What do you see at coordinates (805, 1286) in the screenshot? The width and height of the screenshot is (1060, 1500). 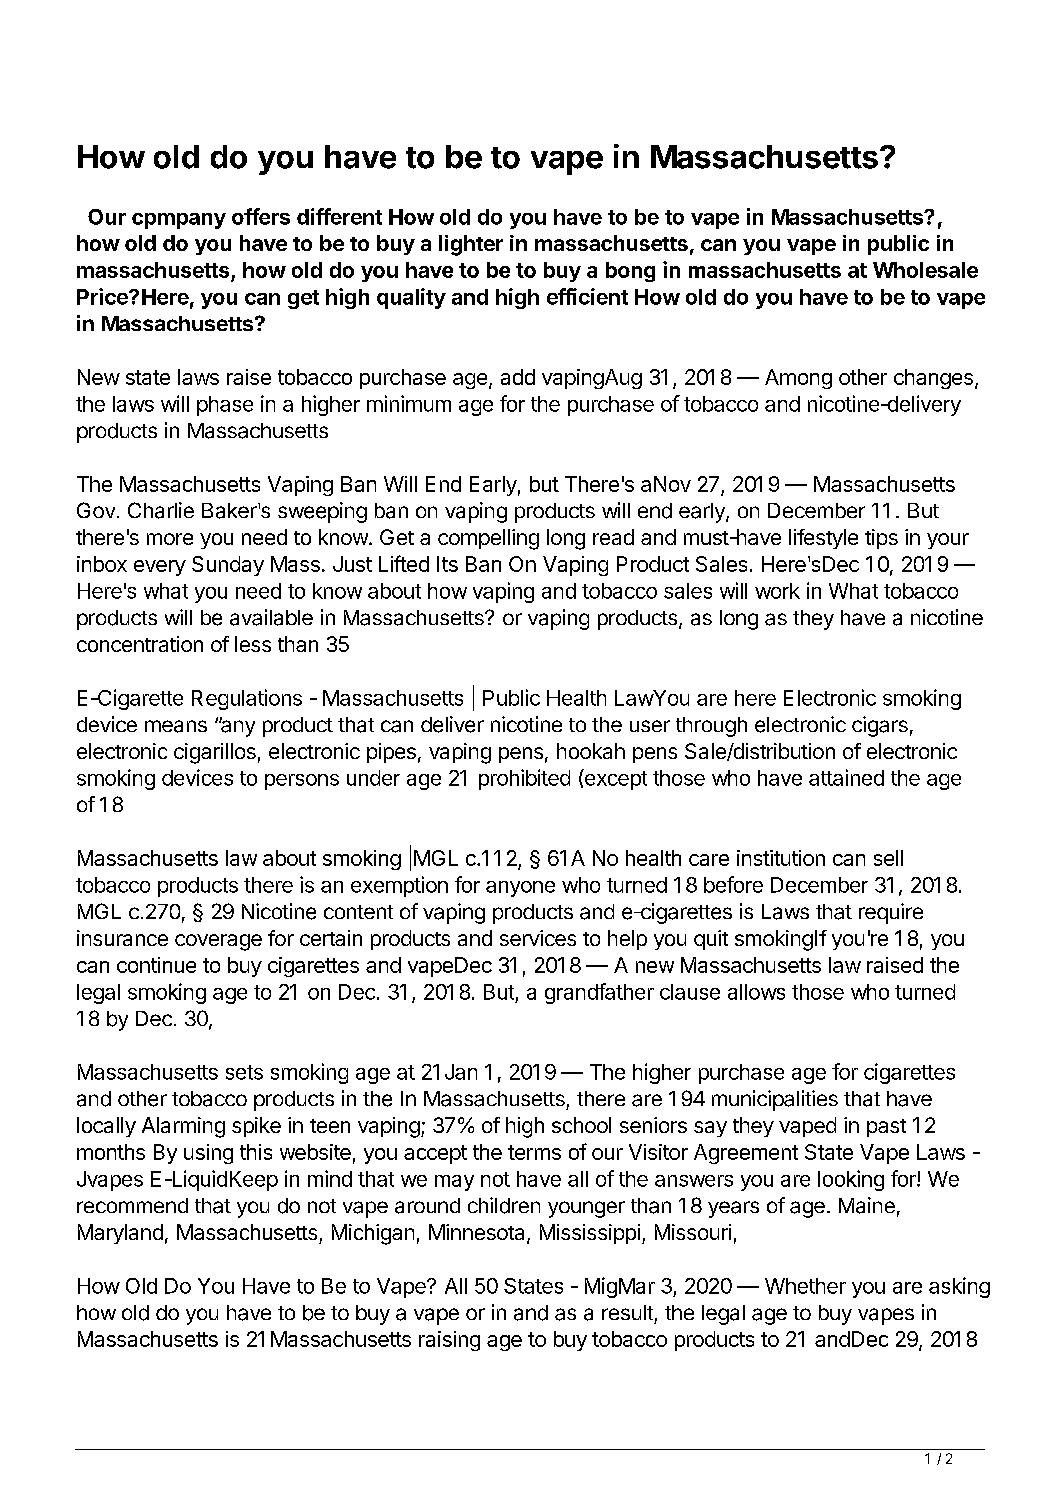 I see `Whether` at bounding box center [805, 1286].
